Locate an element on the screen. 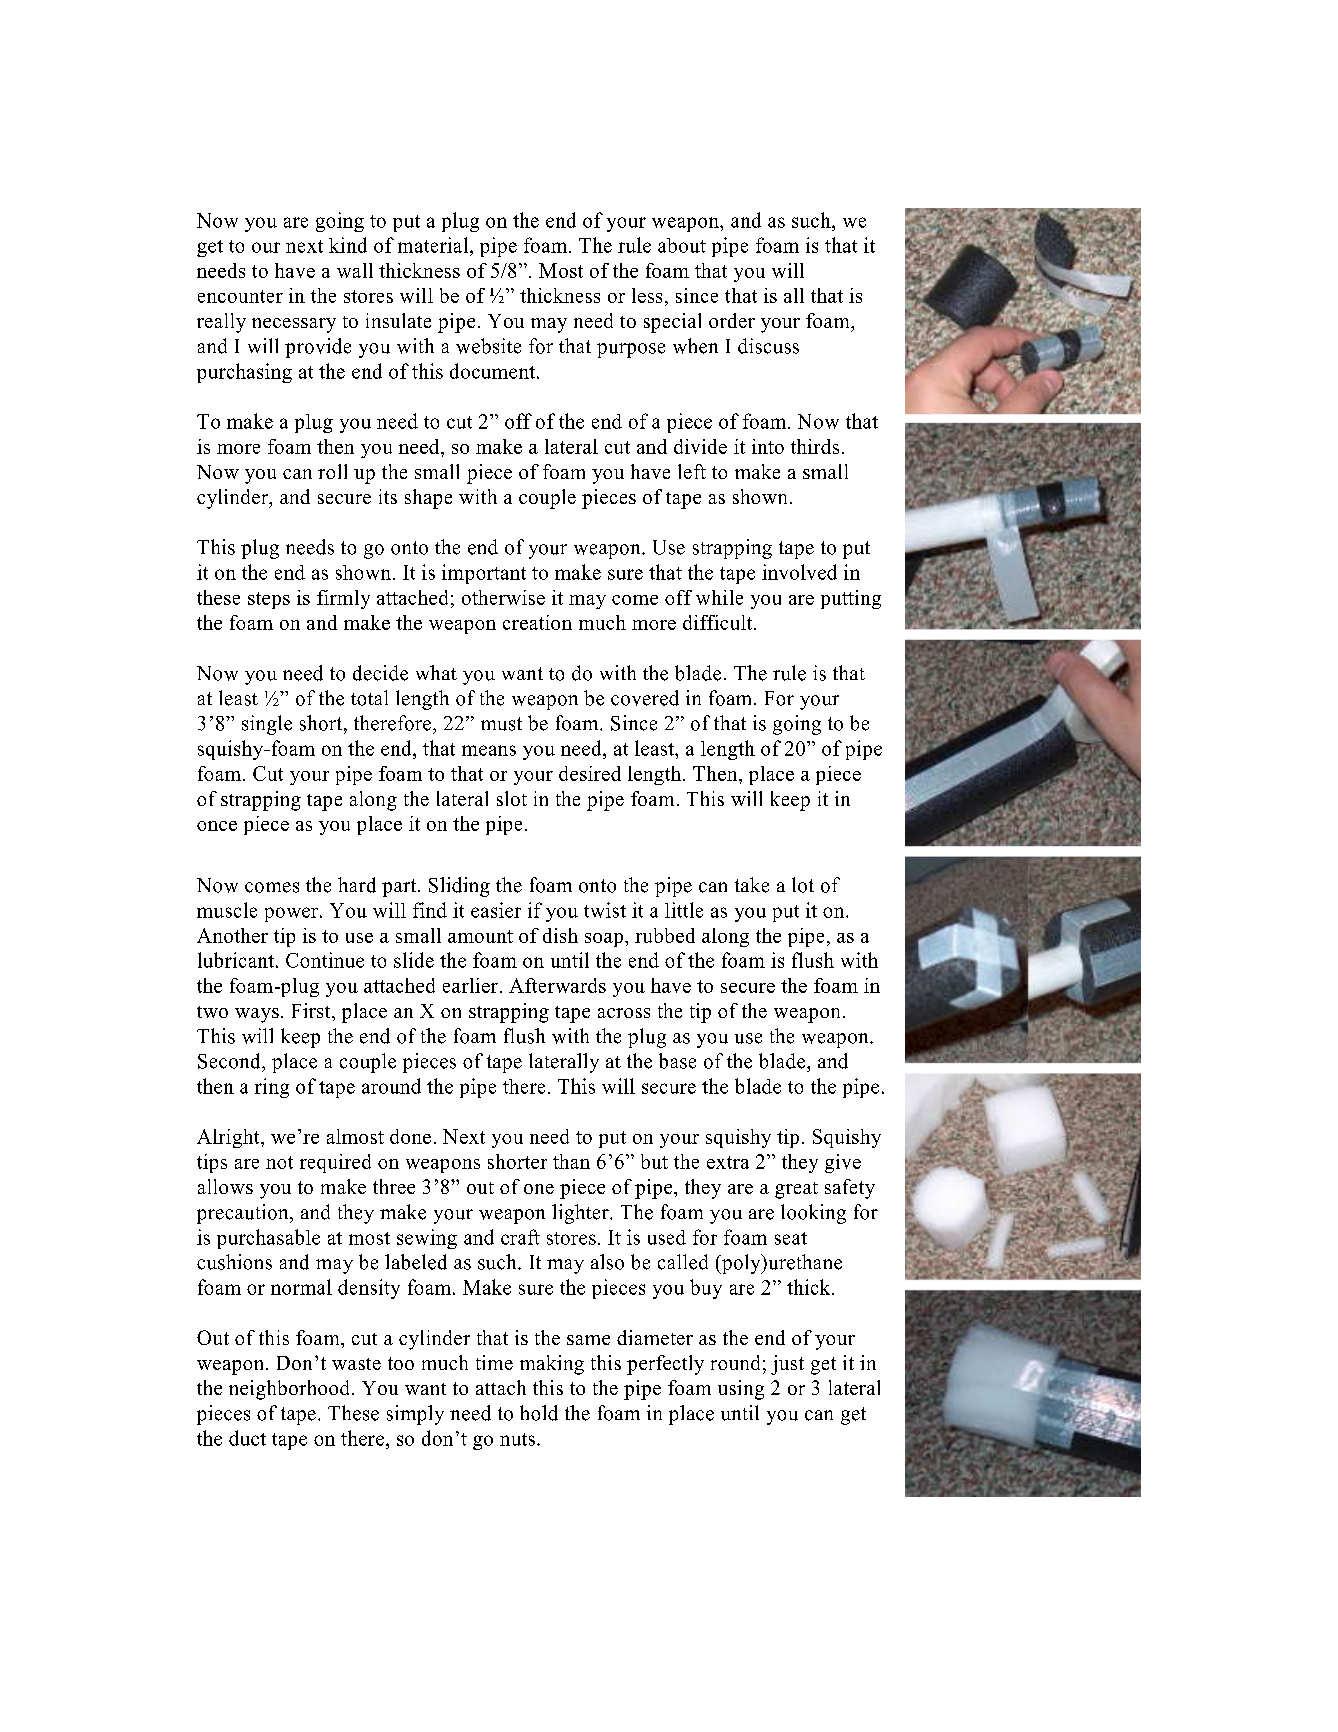 This screenshot has width=1338, height=1732. steps is located at coordinates (269, 600).
